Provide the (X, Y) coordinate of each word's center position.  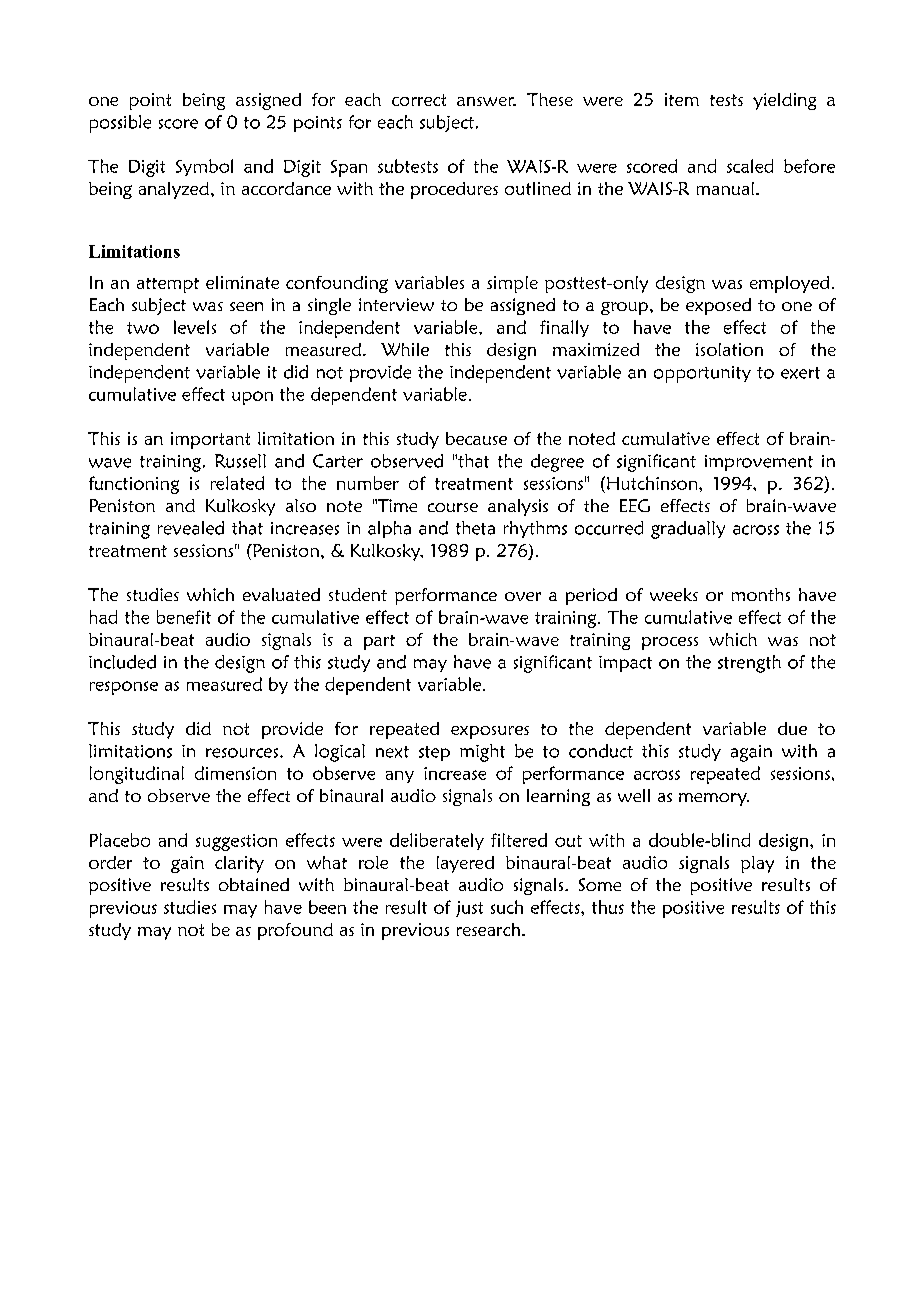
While (405, 349)
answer (486, 101)
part (379, 642)
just (469, 909)
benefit (184, 617)
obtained (254, 884)
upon (252, 398)
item (682, 99)
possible (120, 124)
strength (749, 664)
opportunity (702, 374)
